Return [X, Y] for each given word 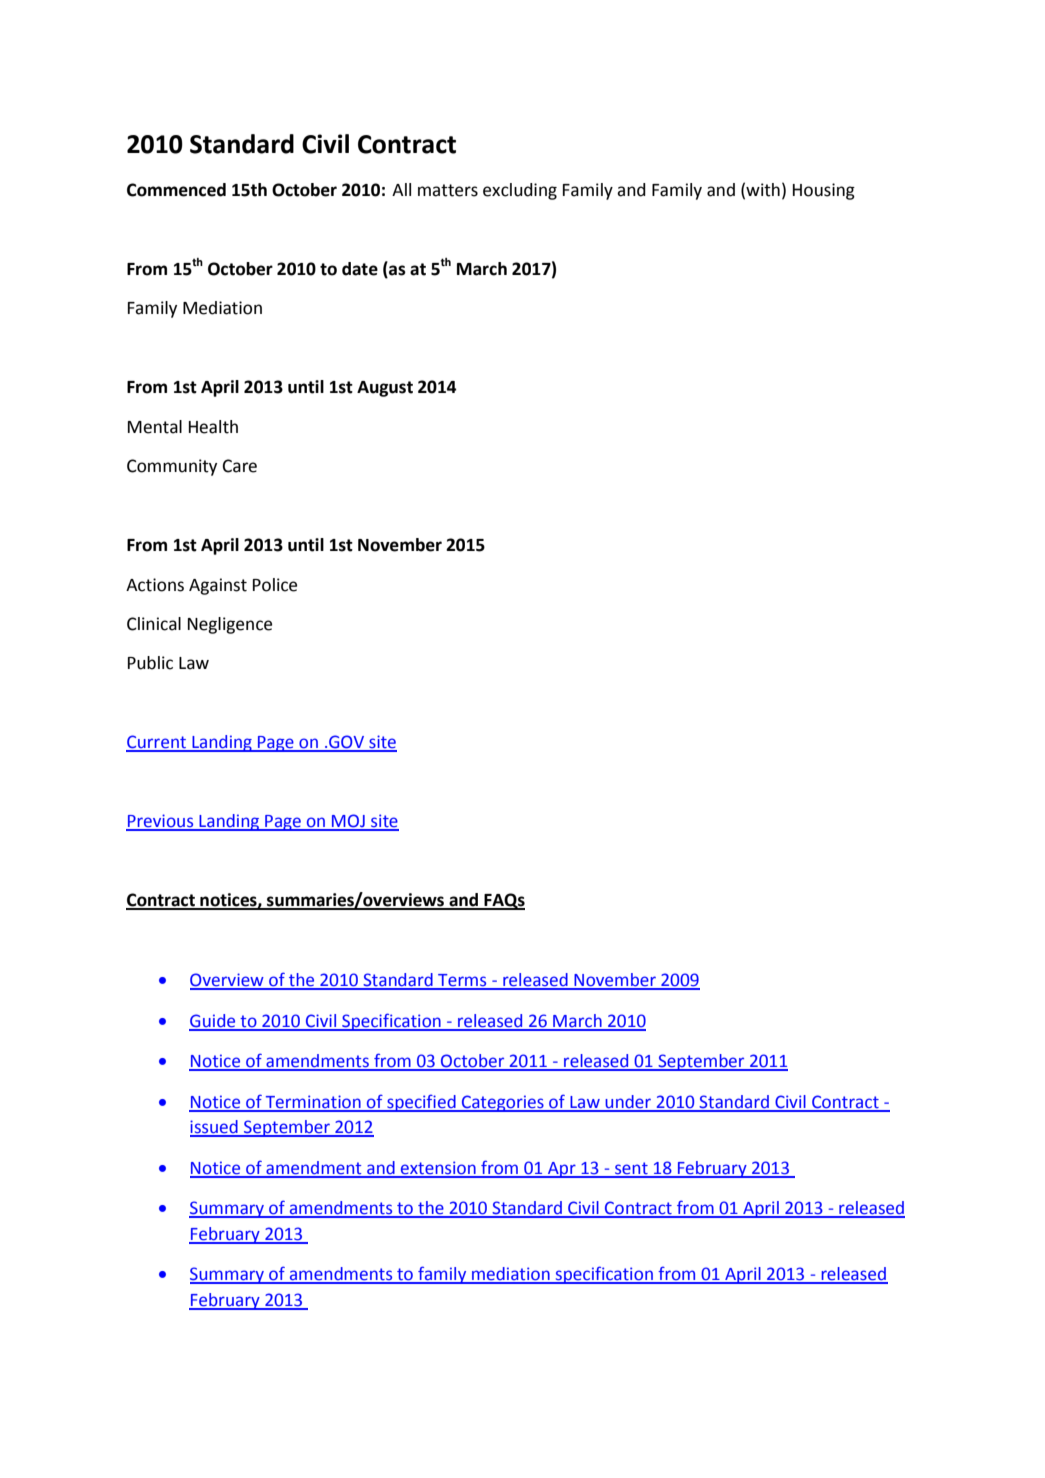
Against [218, 586]
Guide [213, 1022]
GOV [347, 743]
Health [213, 427]
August [385, 389]
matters [448, 190]
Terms [462, 981]
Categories [503, 1103]
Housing [824, 191]
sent [631, 1169]
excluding [520, 191]
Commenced [176, 190]
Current [157, 743]
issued [215, 1128]
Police [275, 585]
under [629, 1103]
